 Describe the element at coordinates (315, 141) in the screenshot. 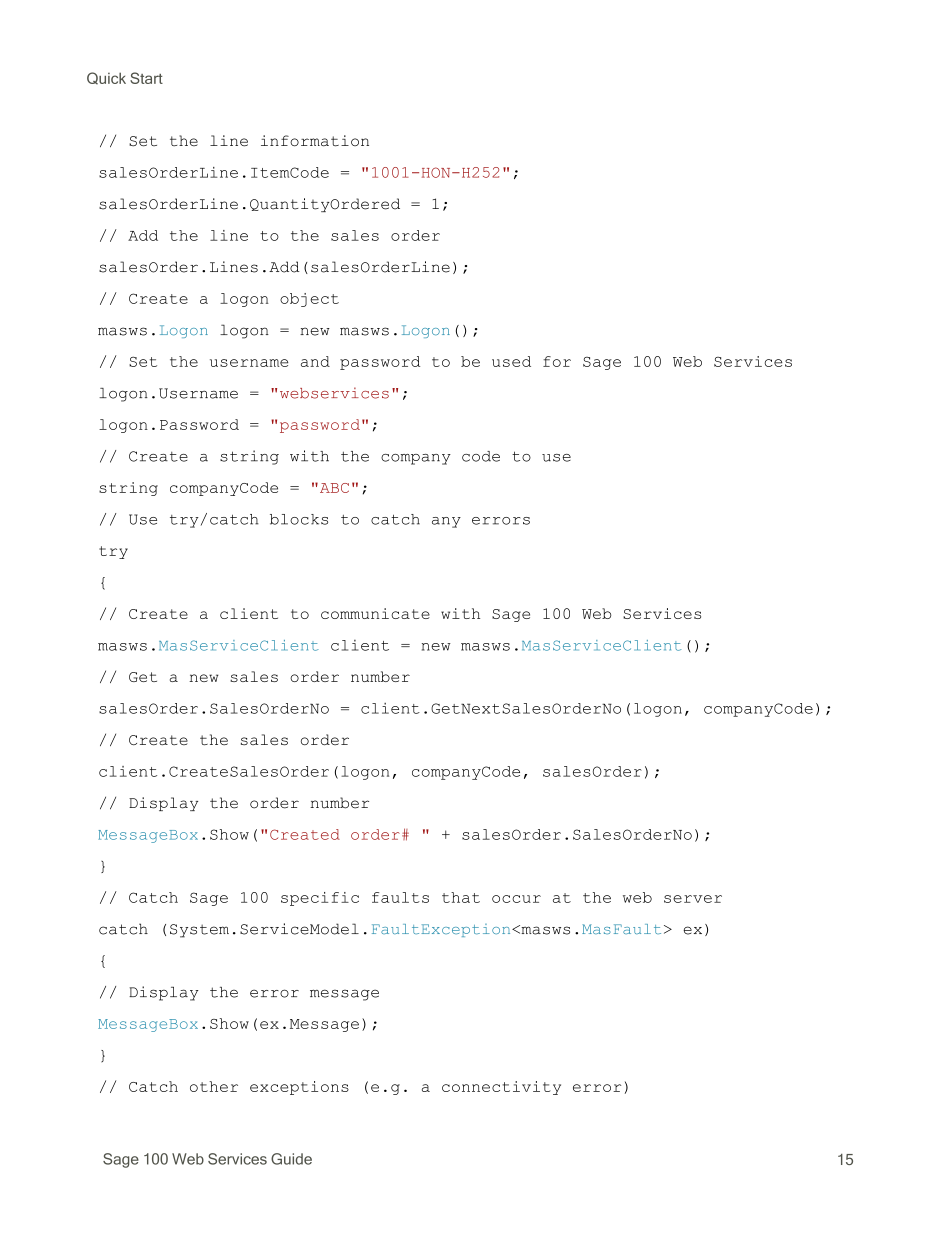

I see `information` at that location.
